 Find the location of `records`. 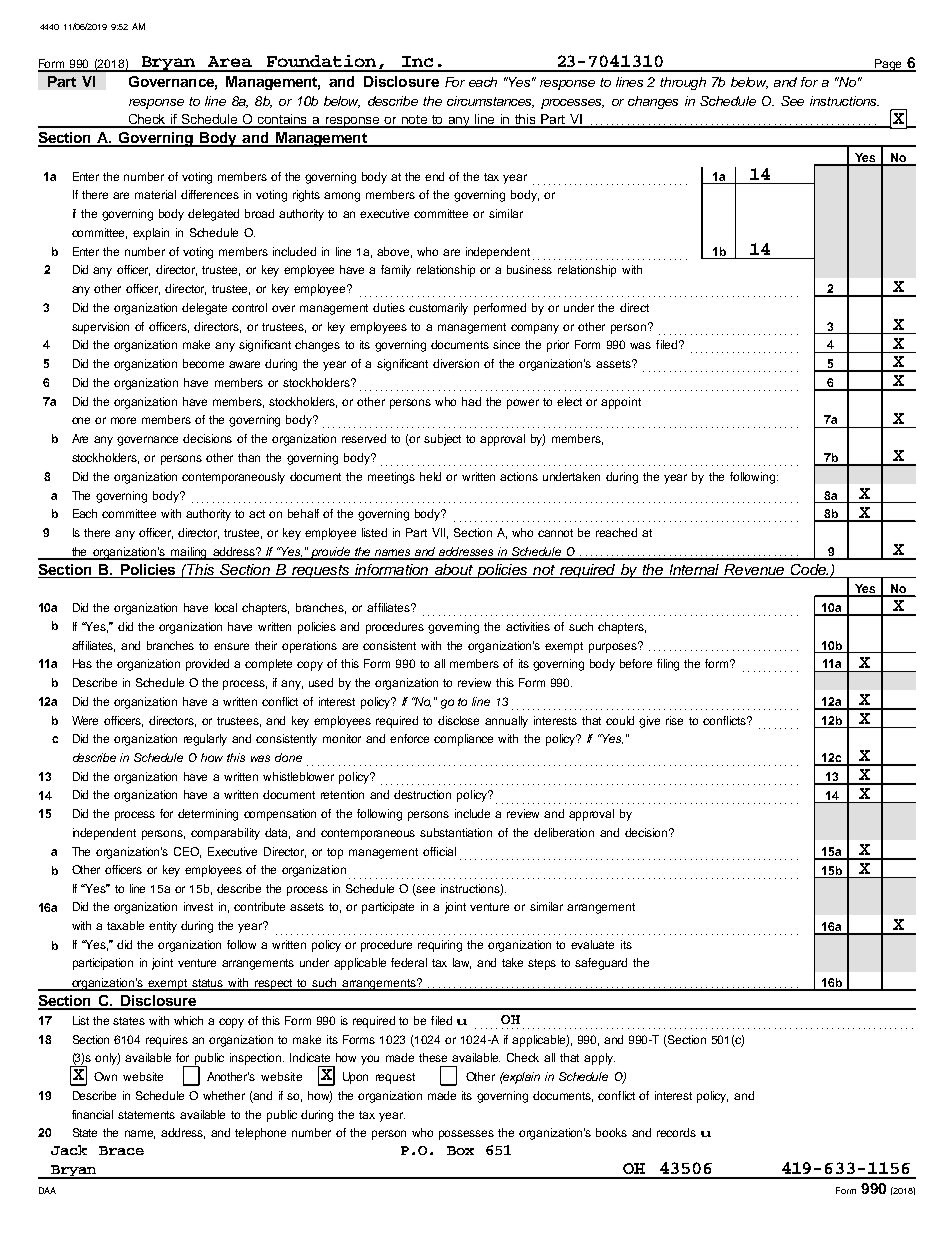

records is located at coordinates (676, 1132).
